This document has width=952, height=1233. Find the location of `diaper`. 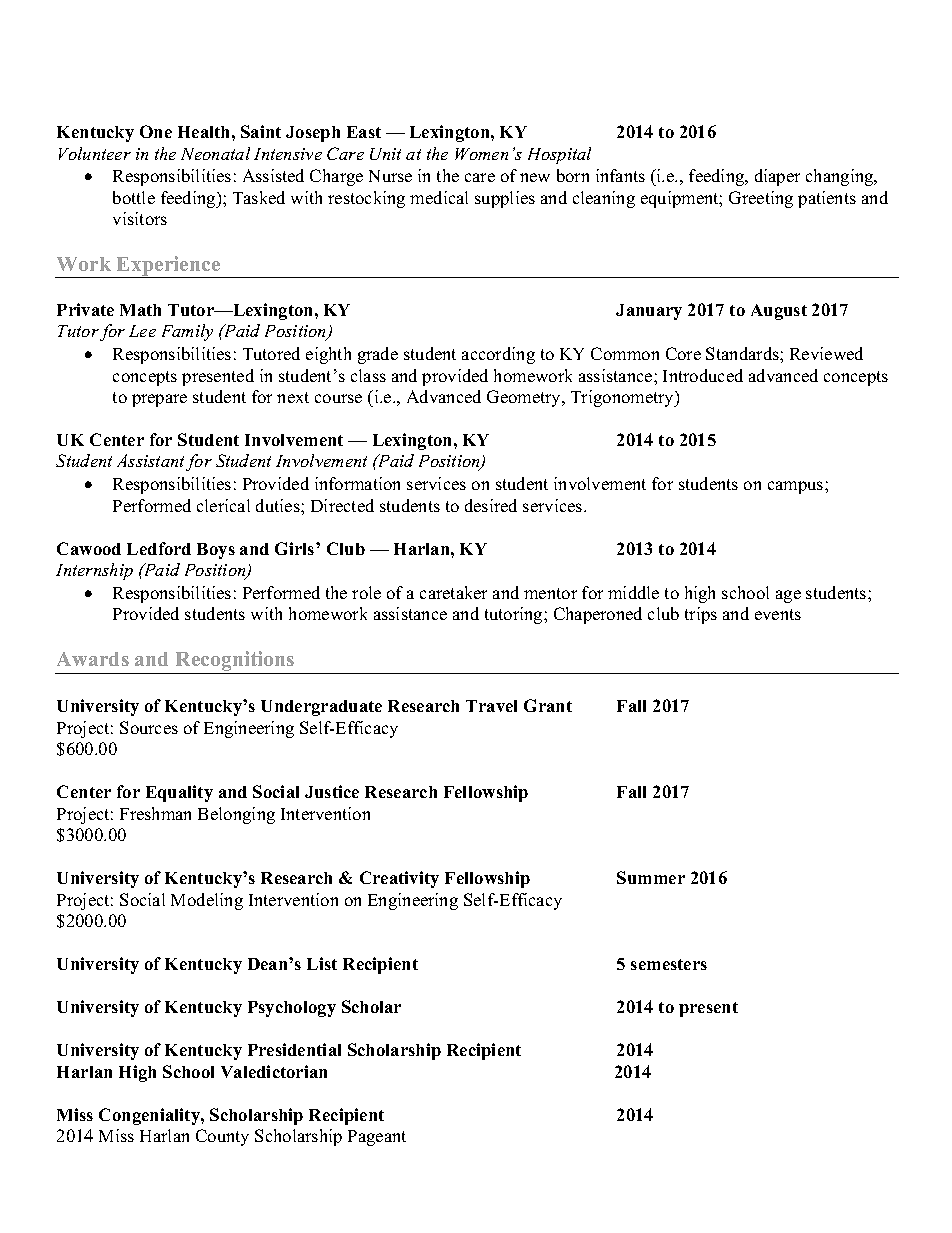

diaper is located at coordinates (777, 177).
